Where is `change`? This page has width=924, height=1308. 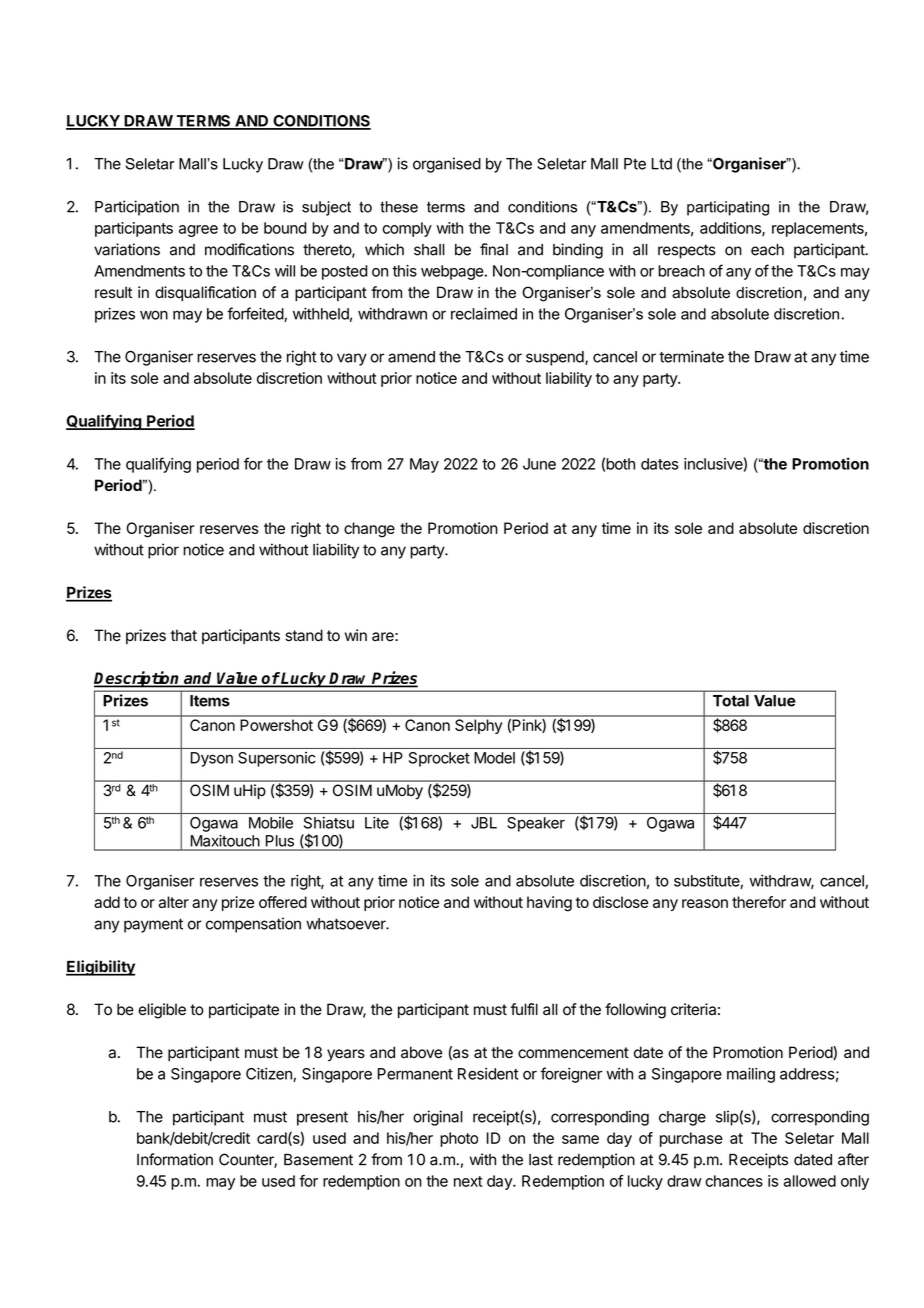 change is located at coordinates (369, 530).
